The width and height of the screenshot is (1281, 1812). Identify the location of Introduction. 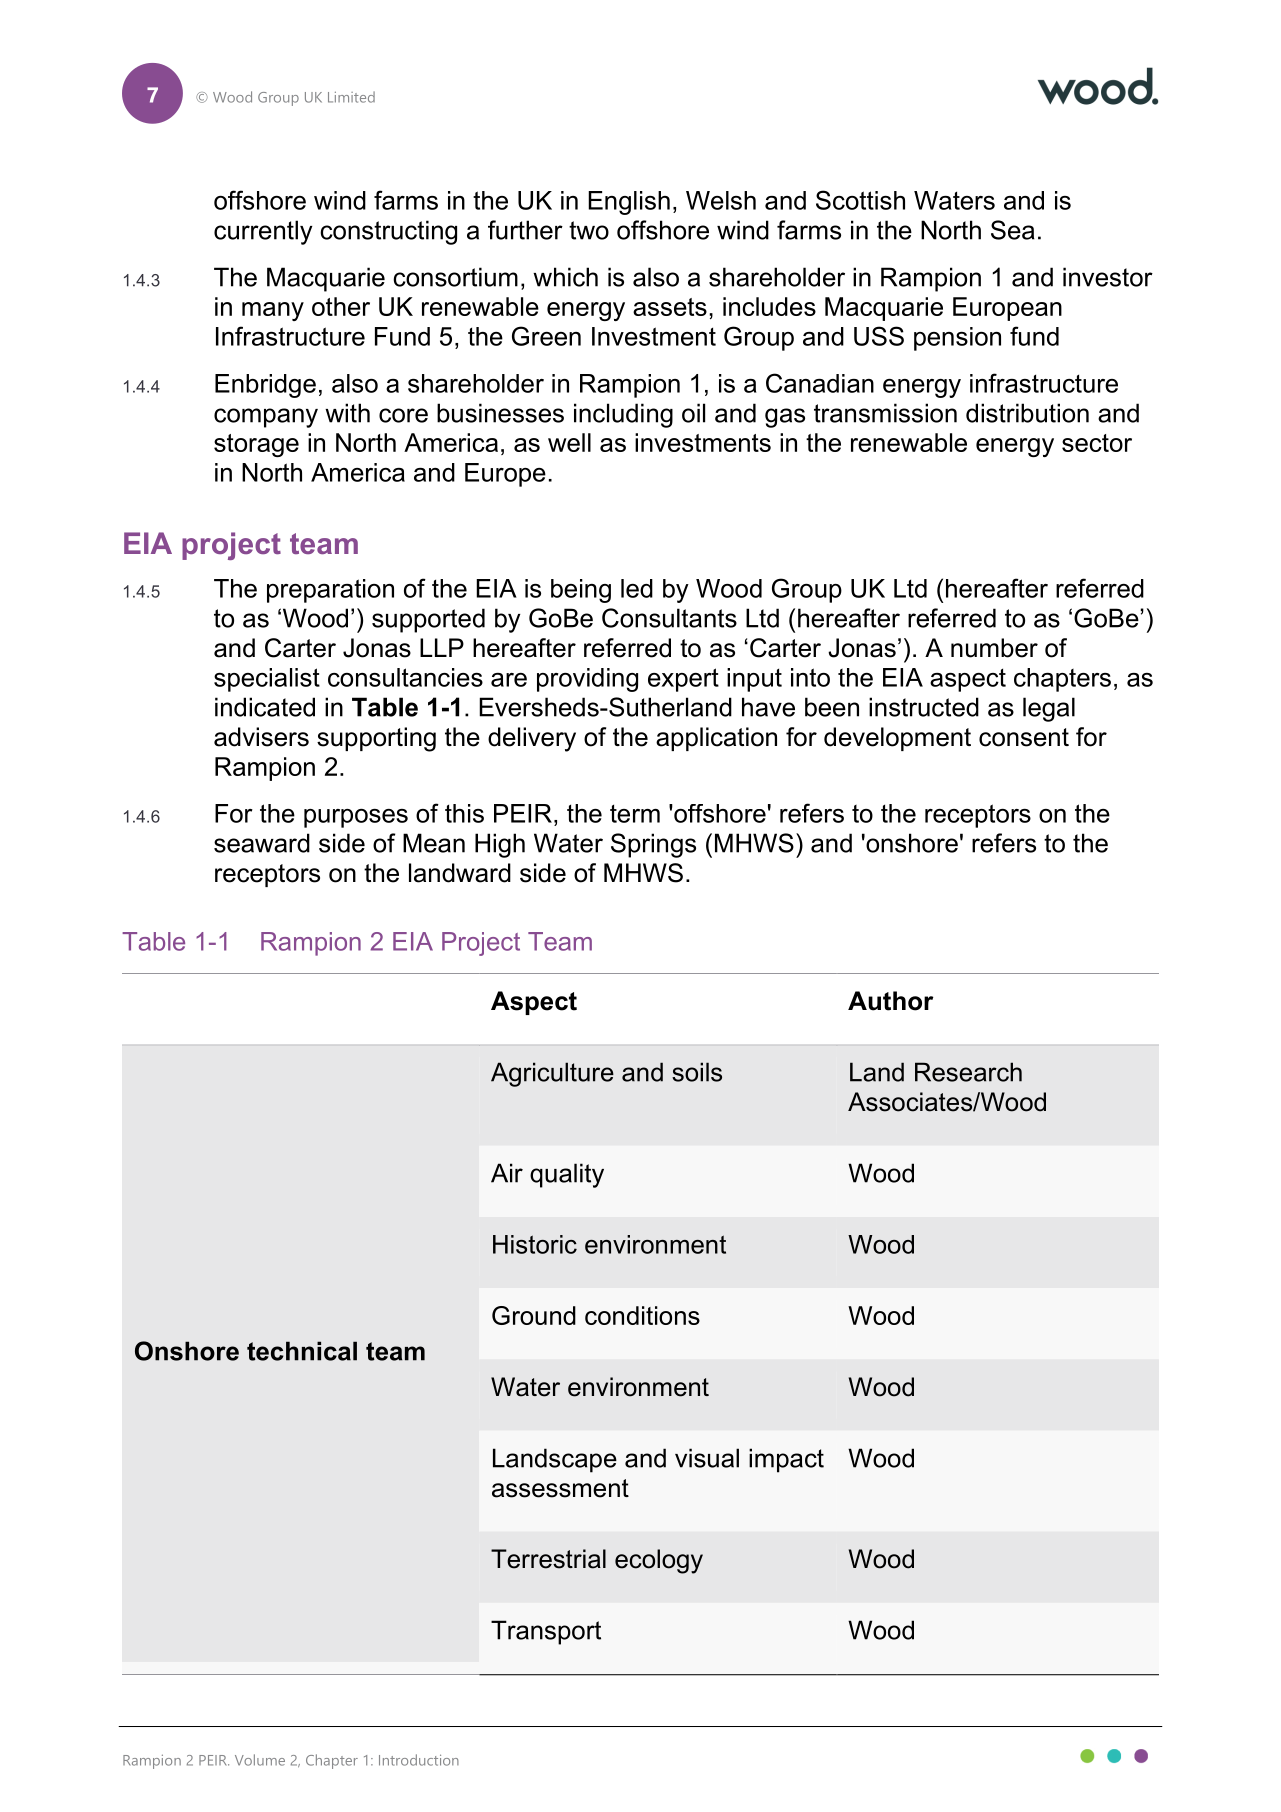
(419, 1760).
